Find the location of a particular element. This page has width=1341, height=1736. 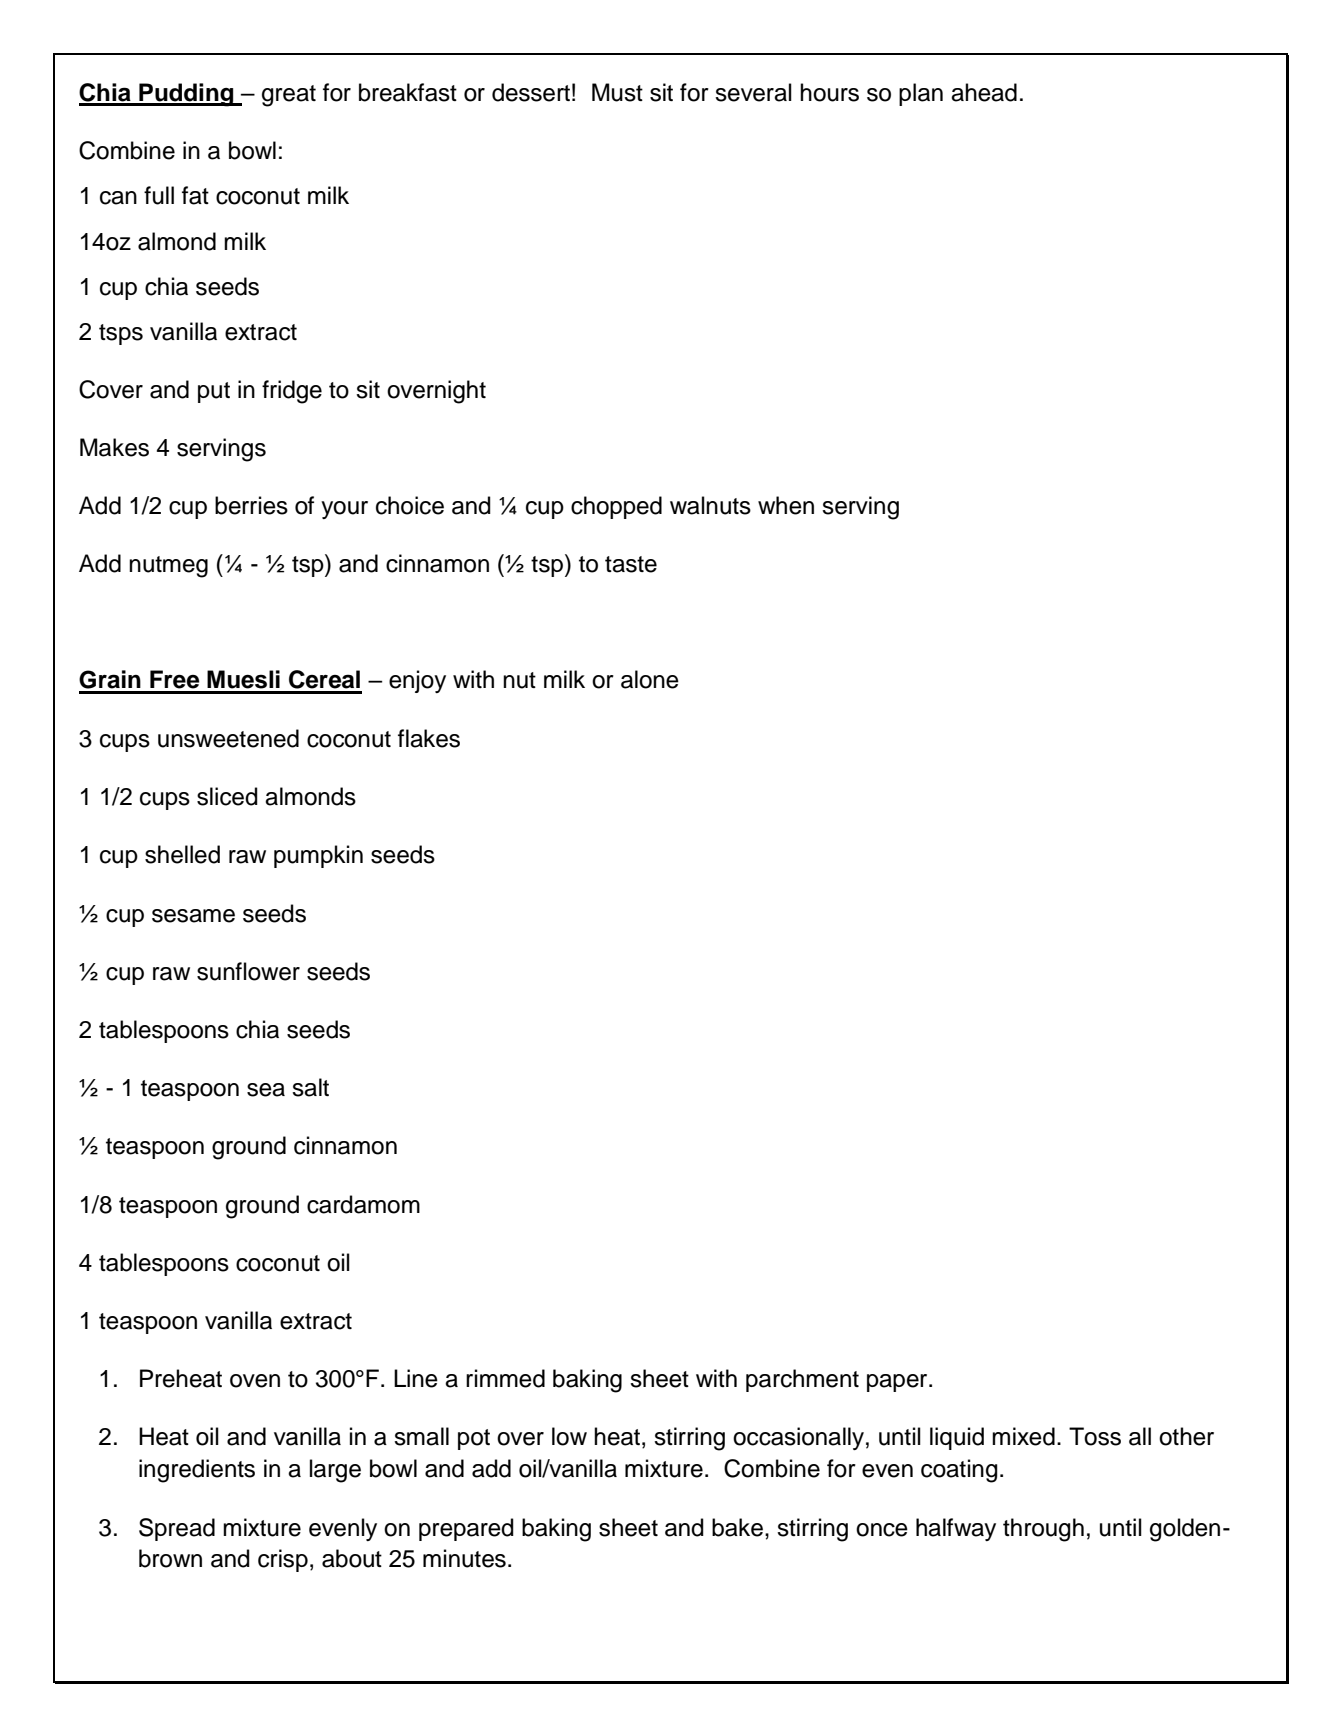

taste is located at coordinates (631, 564).
